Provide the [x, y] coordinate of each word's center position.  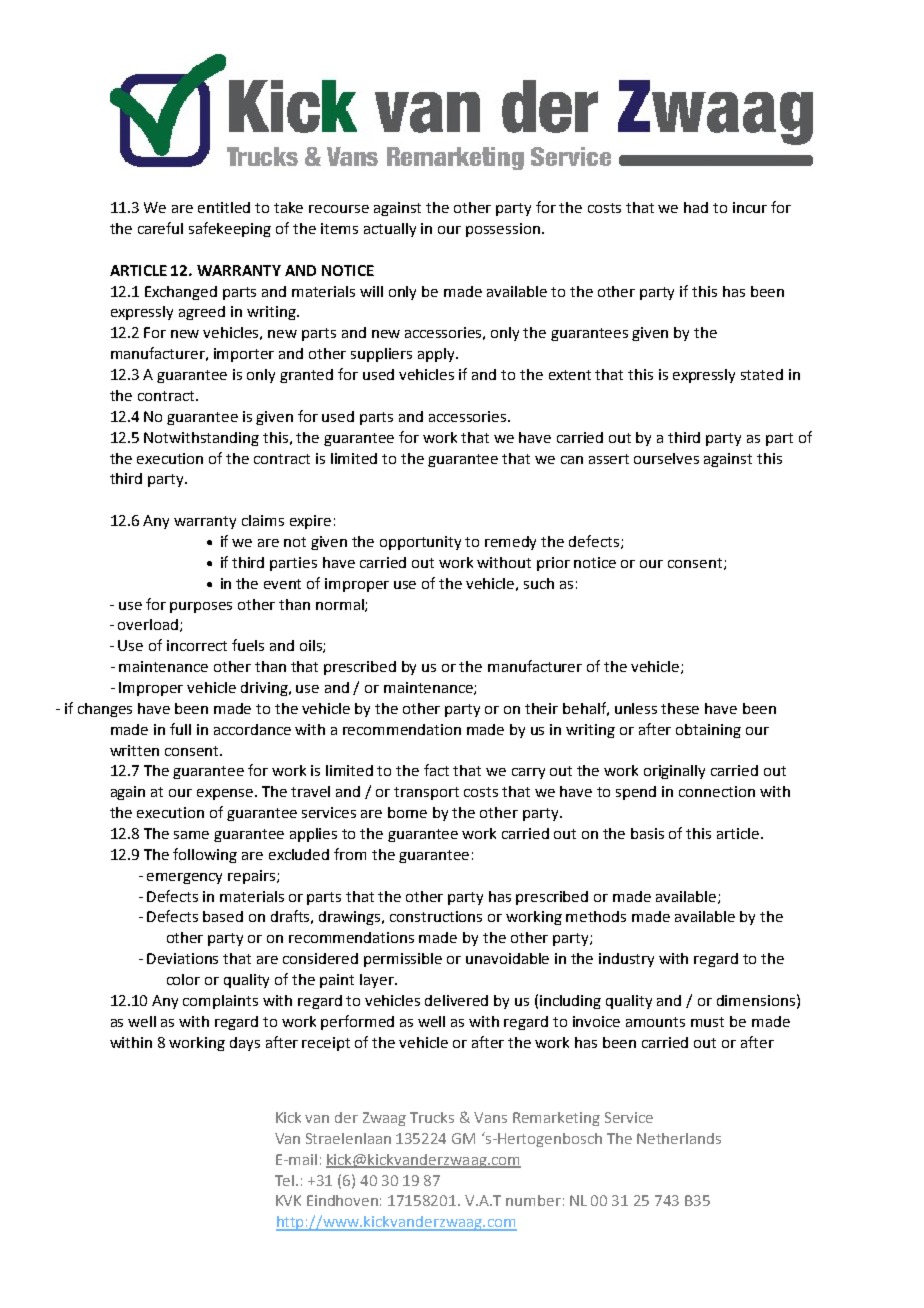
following [205, 855]
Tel [286, 1180]
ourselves [666, 458]
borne [407, 812]
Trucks [432, 1117]
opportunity [420, 543]
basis [647, 833]
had [696, 207]
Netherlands [679, 1138]
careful [160, 228]
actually [390, 230]
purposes [201, 607]
